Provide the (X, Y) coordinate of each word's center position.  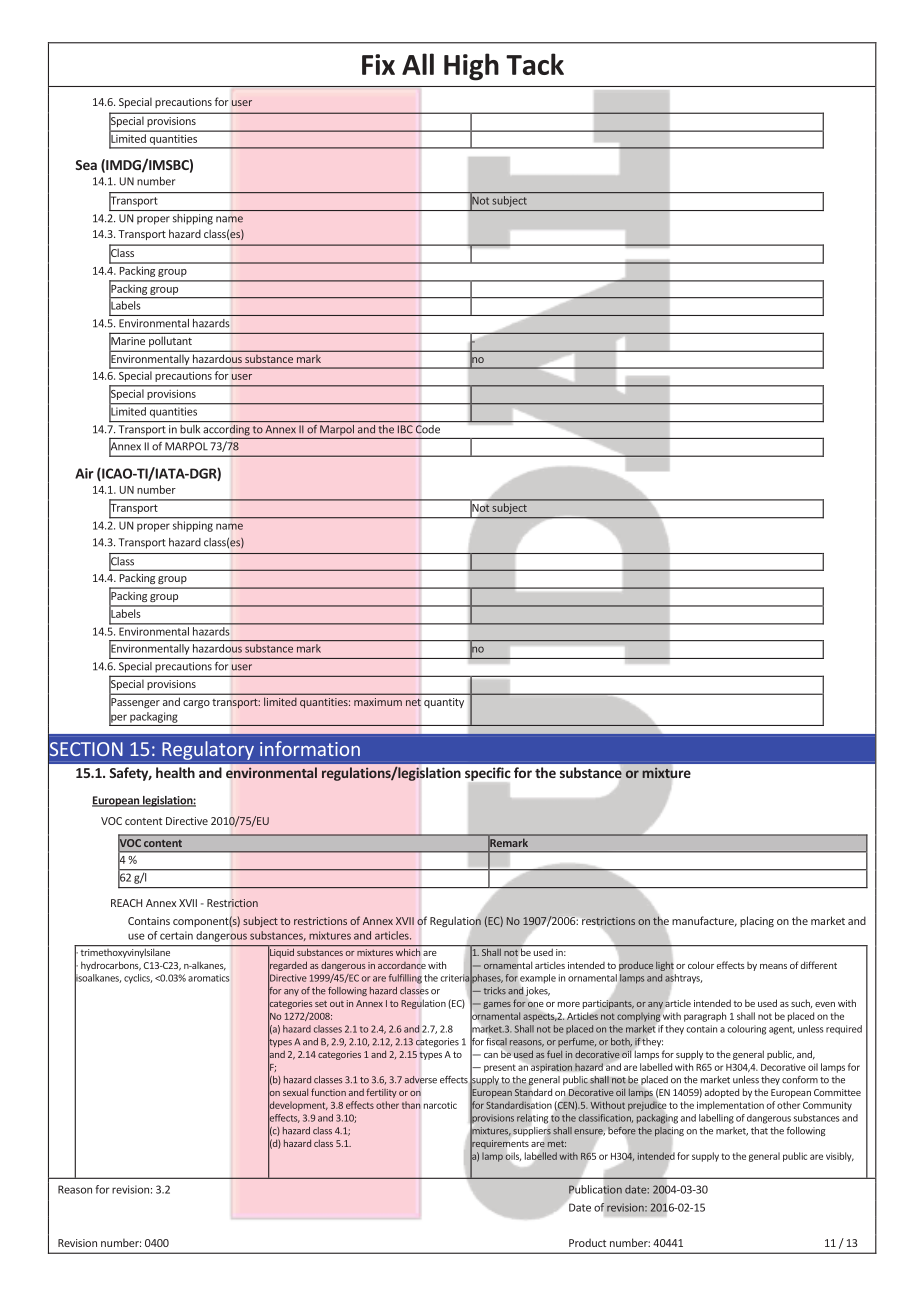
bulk (190, 429)
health (175, 772)
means (773, 966)
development (298, 1106)
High (471, 67)
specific (487, 774)
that (759, 1131)
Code (428, 429)
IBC (405, 429)
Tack (535, 64)
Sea (86, 165)
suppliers (532, 1131)
